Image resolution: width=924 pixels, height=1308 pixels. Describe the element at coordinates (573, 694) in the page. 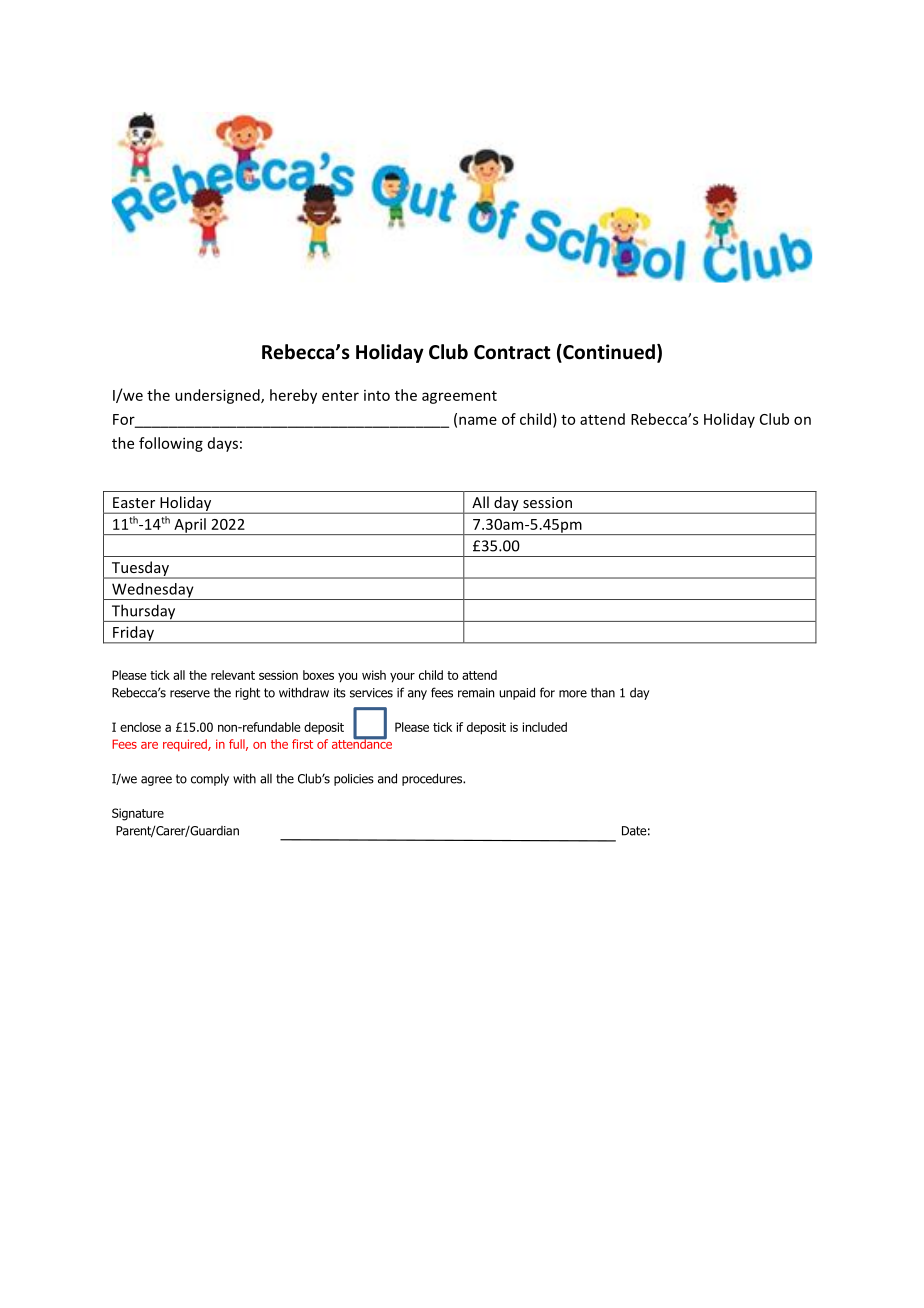

I see `more` at that location.
